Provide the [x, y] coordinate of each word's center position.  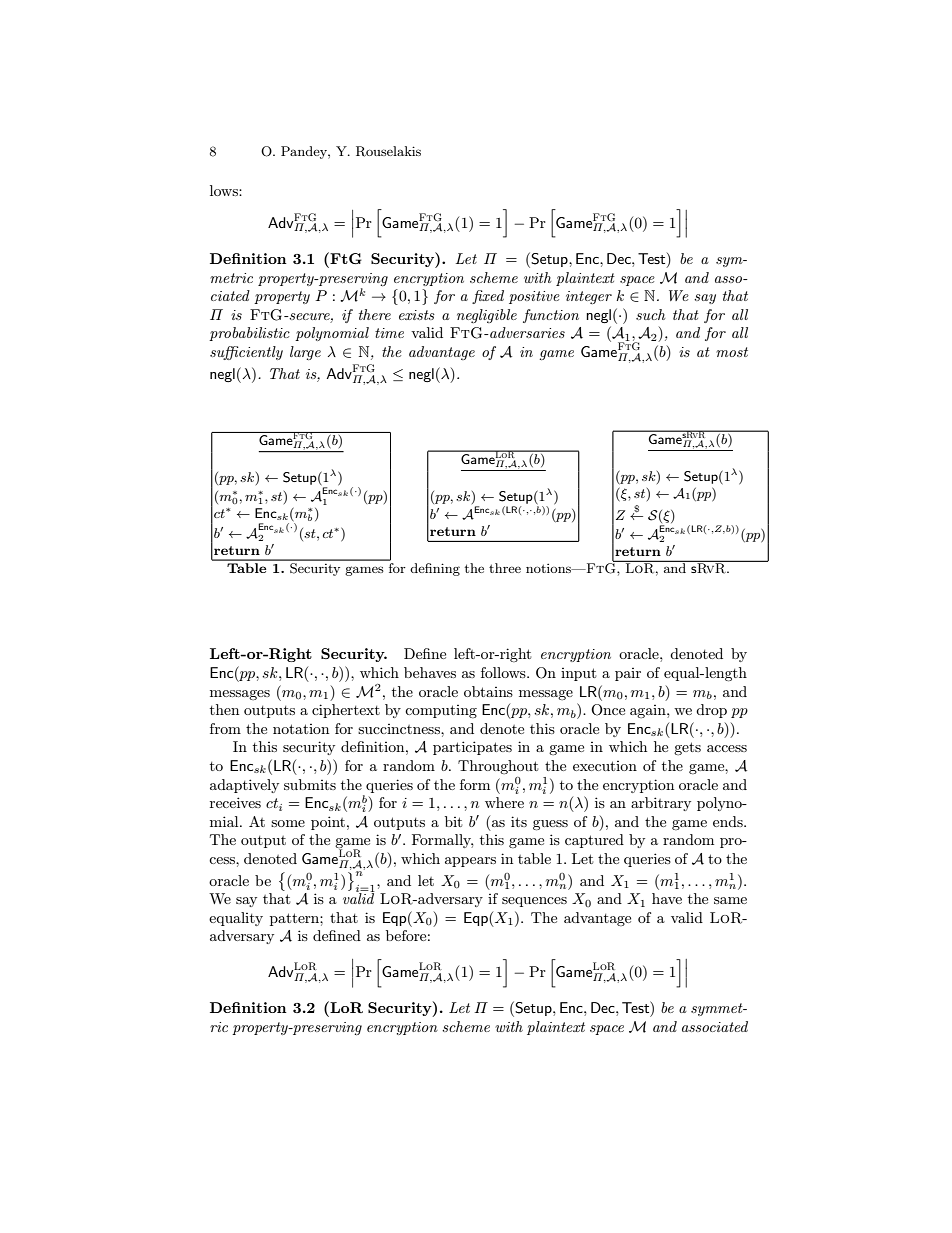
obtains [488, 691]
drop [711, 711]
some [288, 823]
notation [301, 729]
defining [435, 569]
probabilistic [249, 334]
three [505, 568]
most [732, 352]
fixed [488, 297]
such [650, 314]
